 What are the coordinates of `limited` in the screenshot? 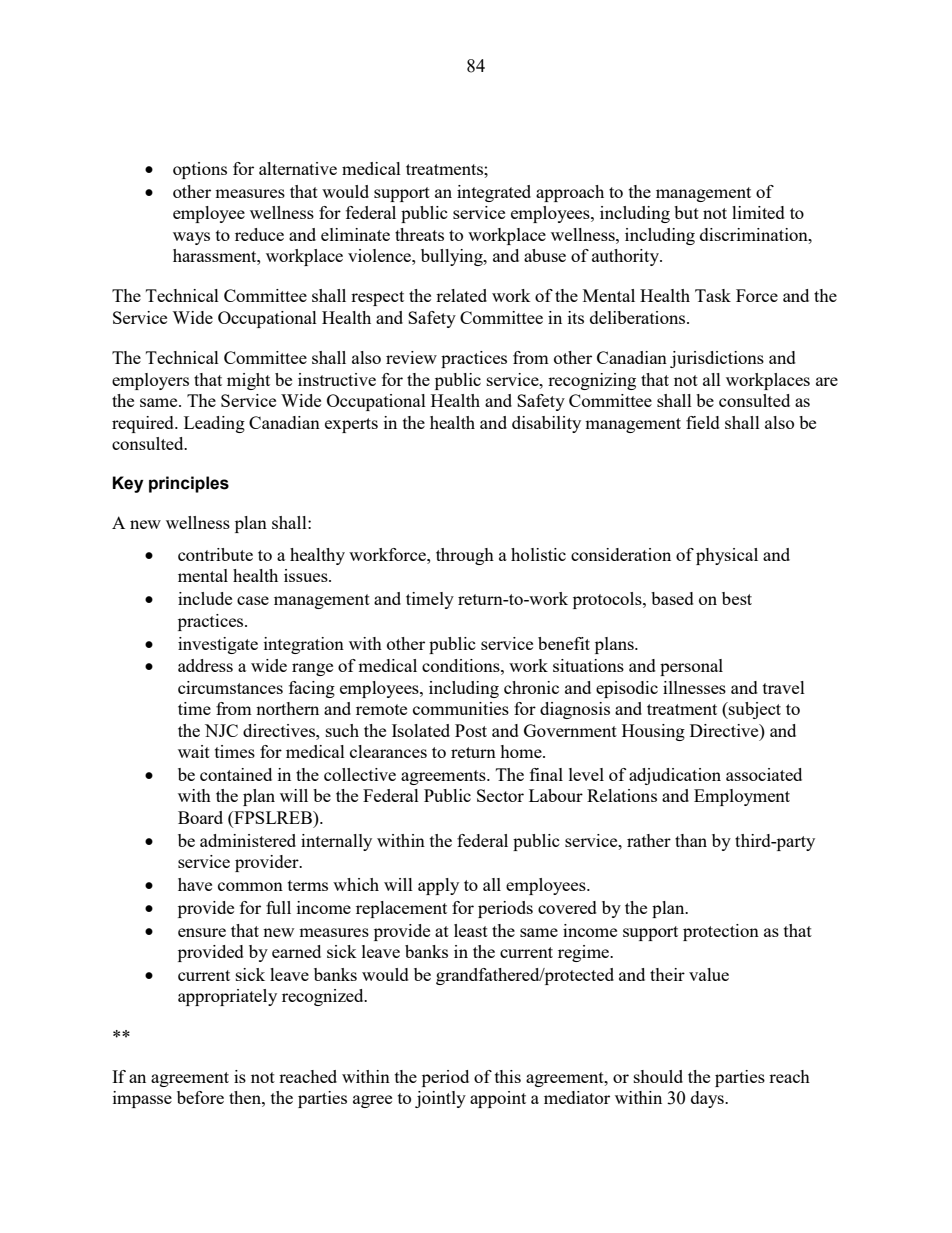 It's located at (758, 212).
